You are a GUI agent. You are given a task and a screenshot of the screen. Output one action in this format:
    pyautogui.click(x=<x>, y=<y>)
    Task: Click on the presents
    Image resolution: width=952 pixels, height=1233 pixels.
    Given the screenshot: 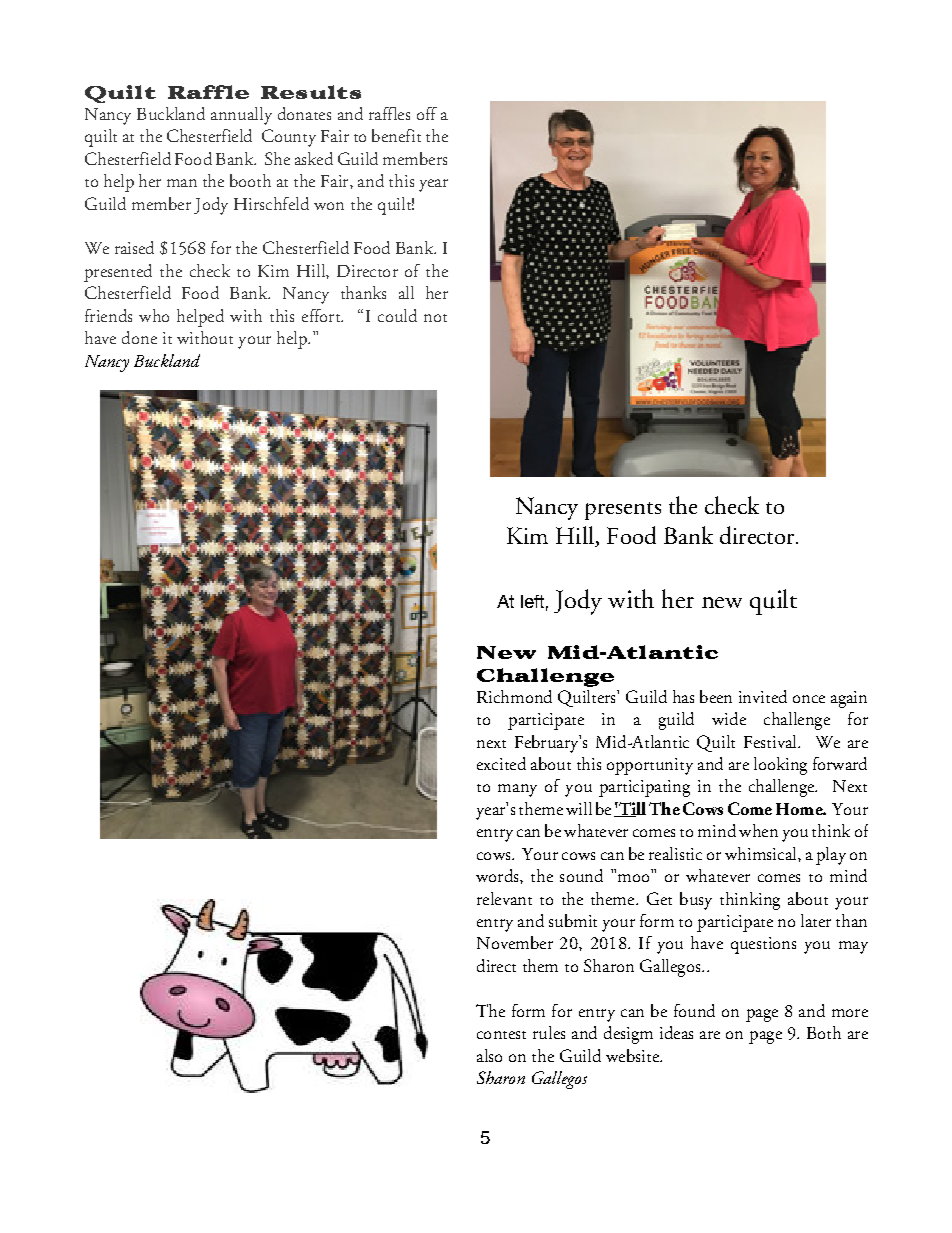 What is the action you would take?
    pyautogui.click(x=623, y=511)
